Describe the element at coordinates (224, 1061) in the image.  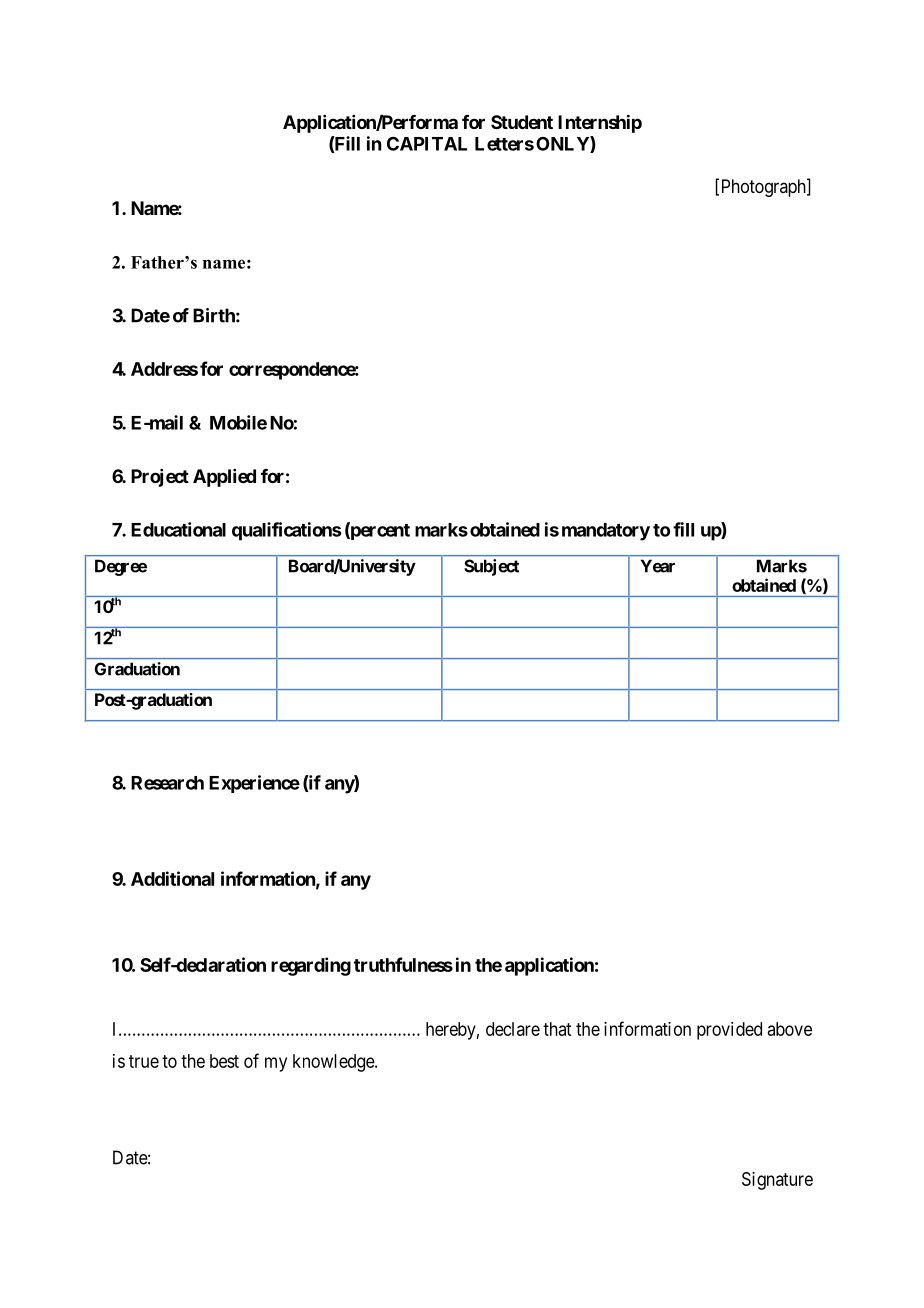
I see `best` at that location.
